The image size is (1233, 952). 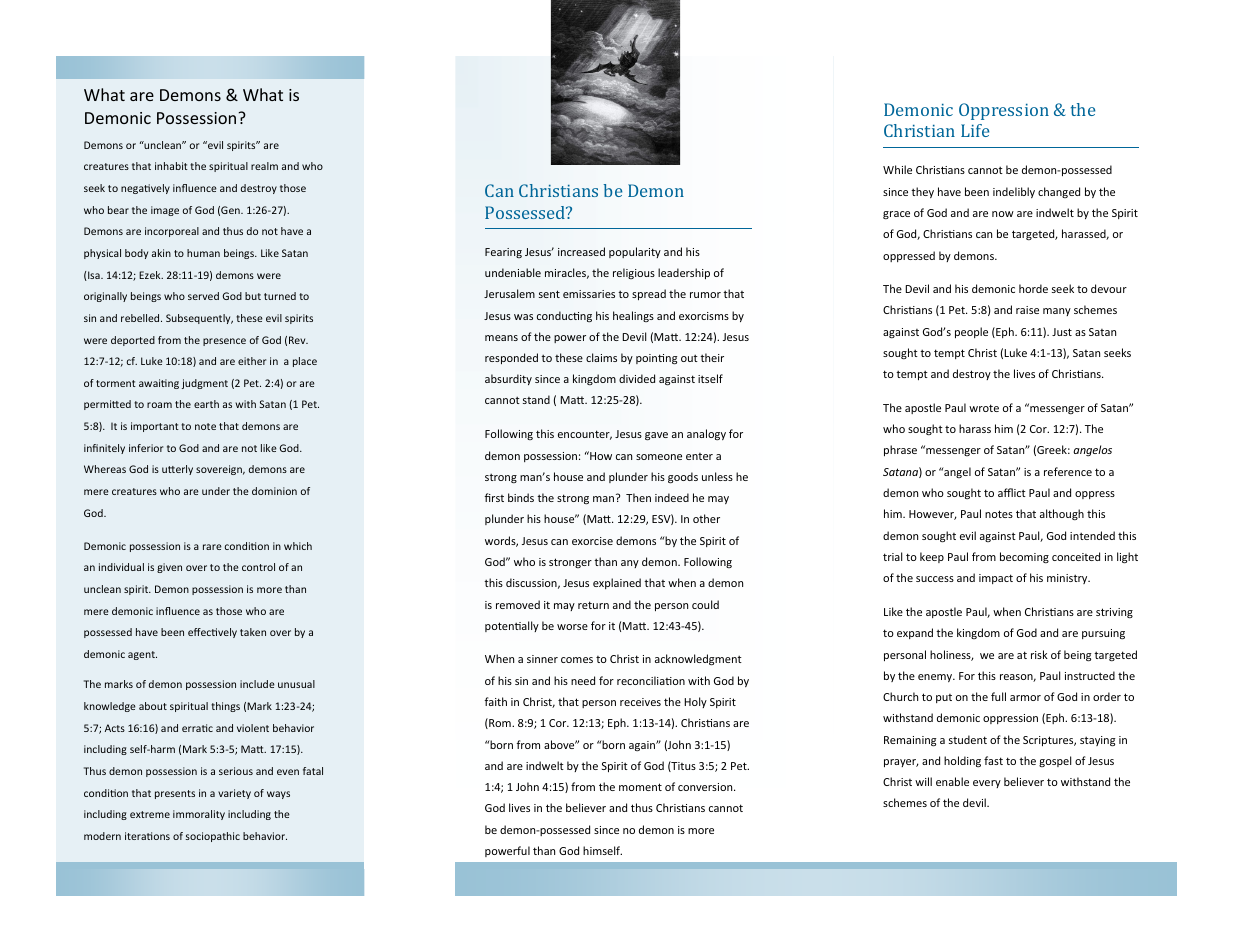 I want to click on Then, so click(x=638, y=497).
